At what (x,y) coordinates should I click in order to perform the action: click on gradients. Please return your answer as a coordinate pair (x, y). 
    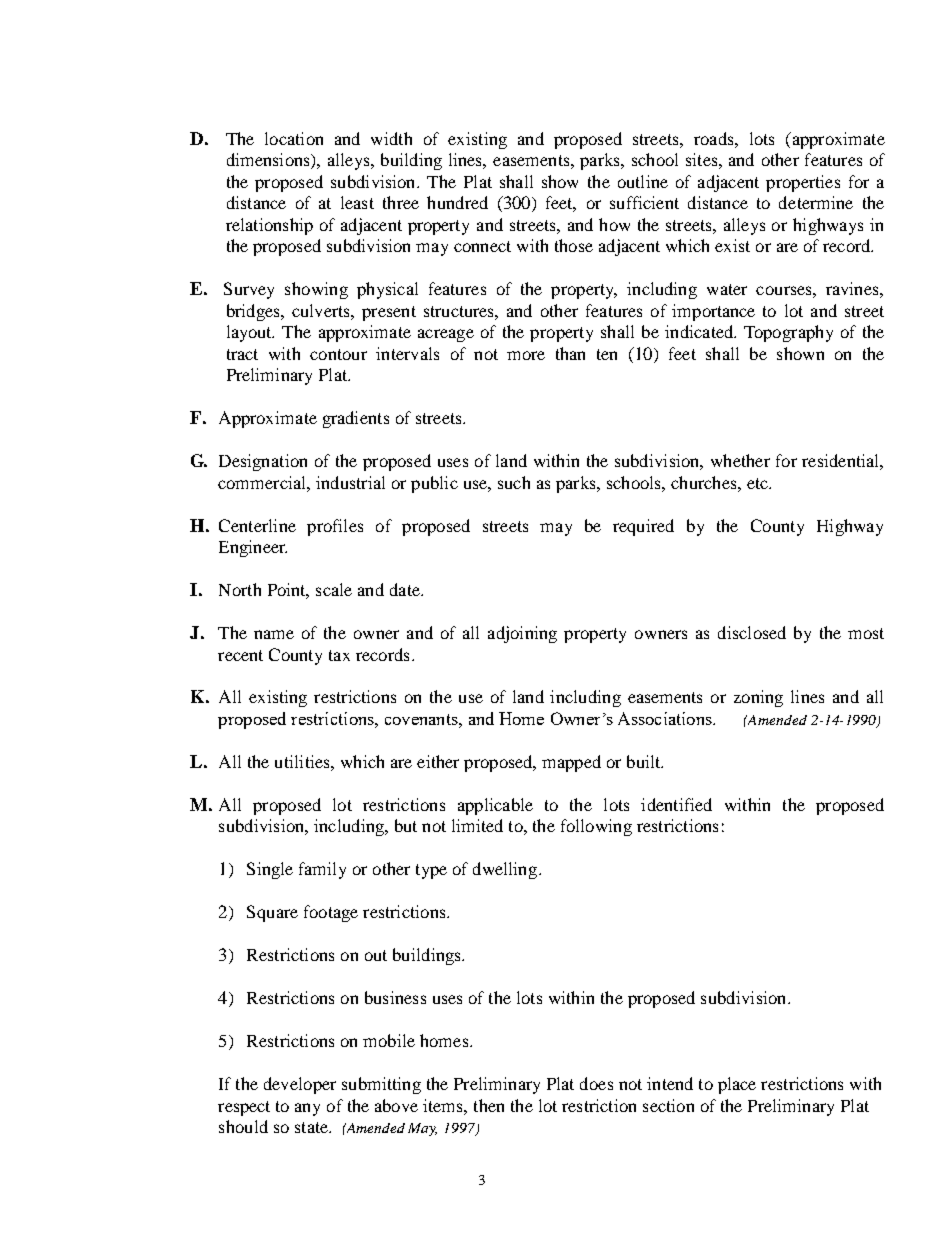
    Looking at the image, I should click on (356, 419).
